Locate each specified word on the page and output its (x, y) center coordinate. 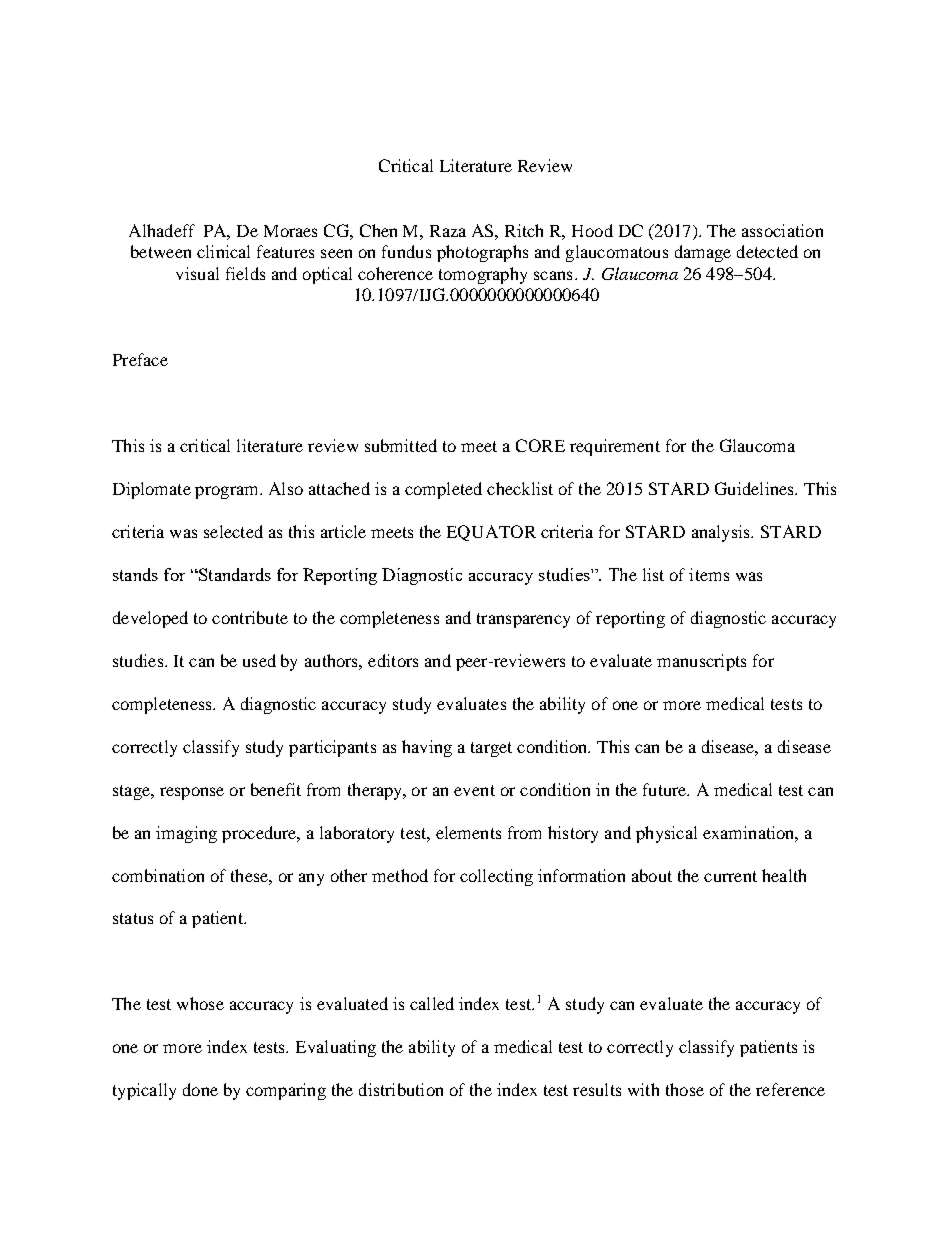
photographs (482, 253)
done (200, 1089)
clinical (223, 251)
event (474, 790)
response (192, 793)
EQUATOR (491, 533)
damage (703, 253)
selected (233, 531)
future (666, 789)
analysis (722, 533)
